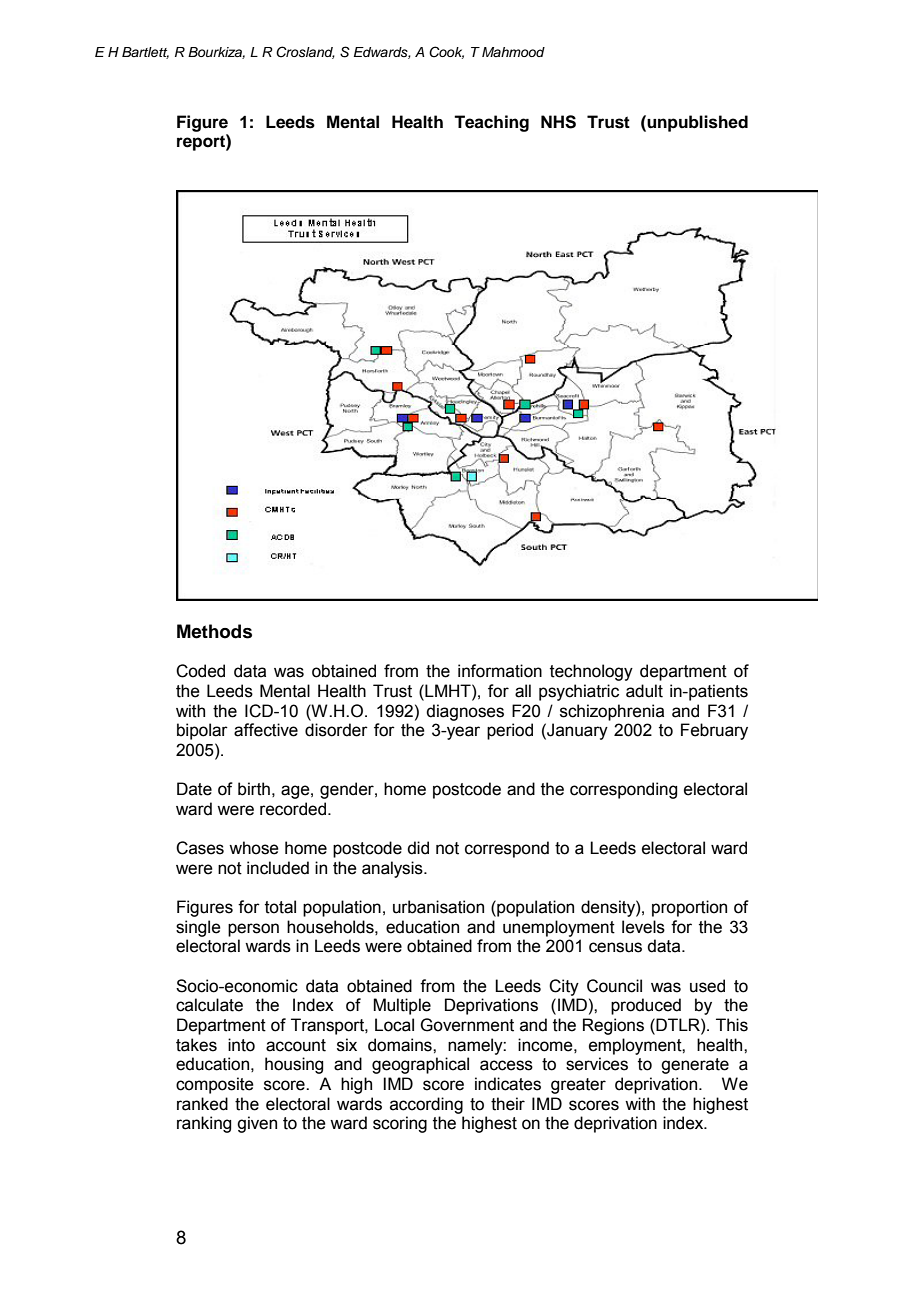 The image size is (924, 1308). What do you see at coordinates (215, 1085) in the page?
I see `composite` at bounding box center [215, 1085].
